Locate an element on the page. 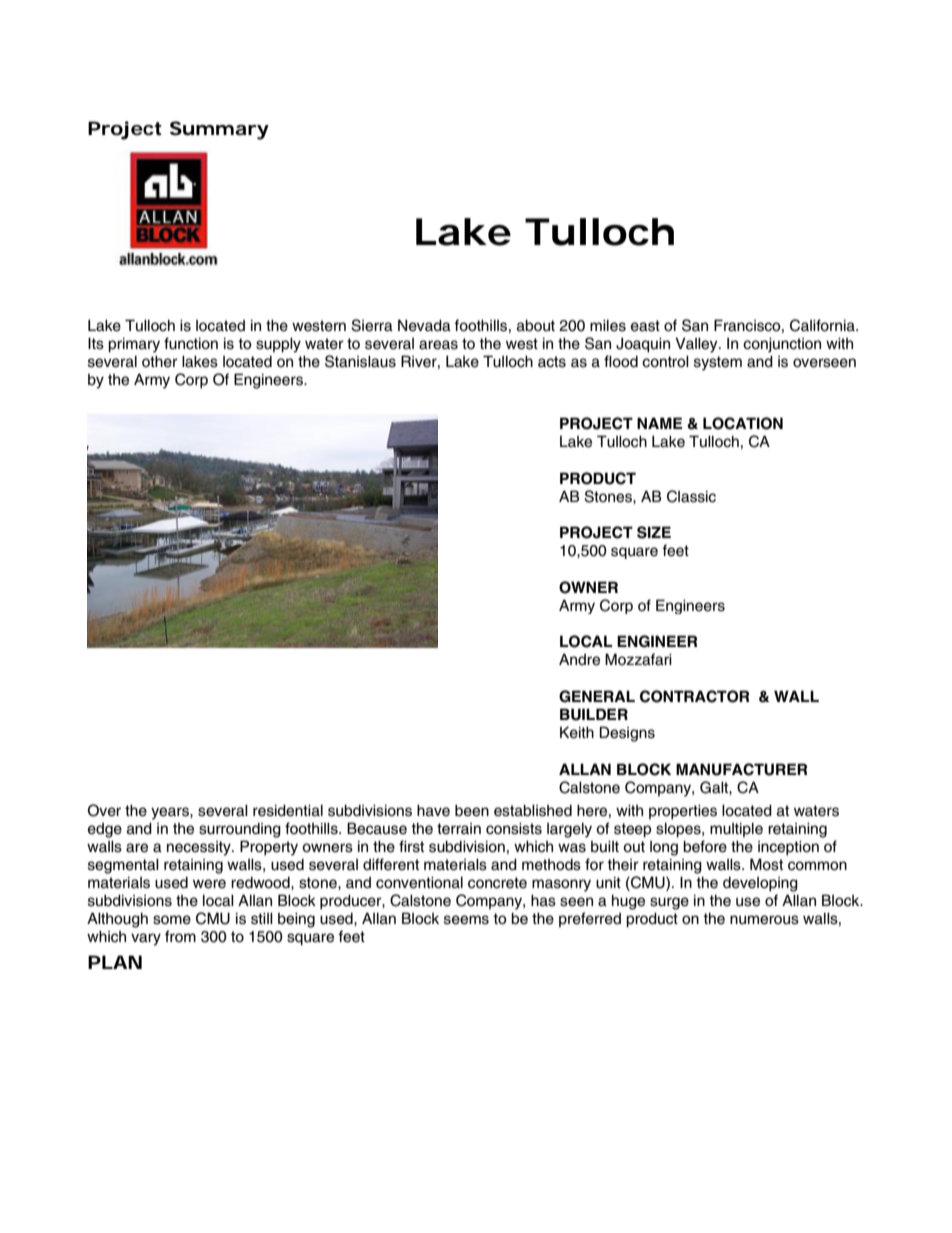  California is located at coordinates (823, 325).
